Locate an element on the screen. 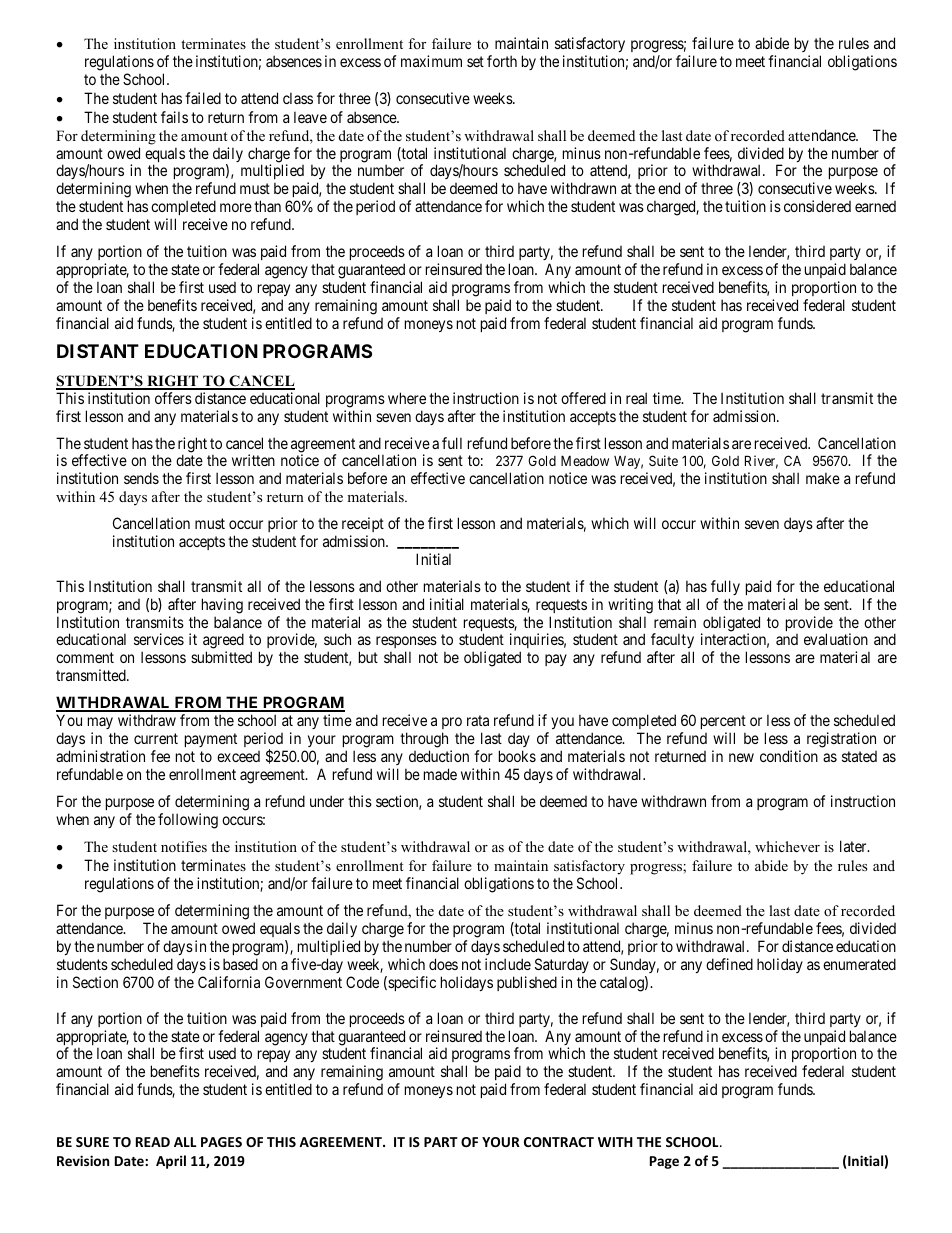 The width and height of the screenshot is (952, 1233). real is located at coordinates (636, 398).
